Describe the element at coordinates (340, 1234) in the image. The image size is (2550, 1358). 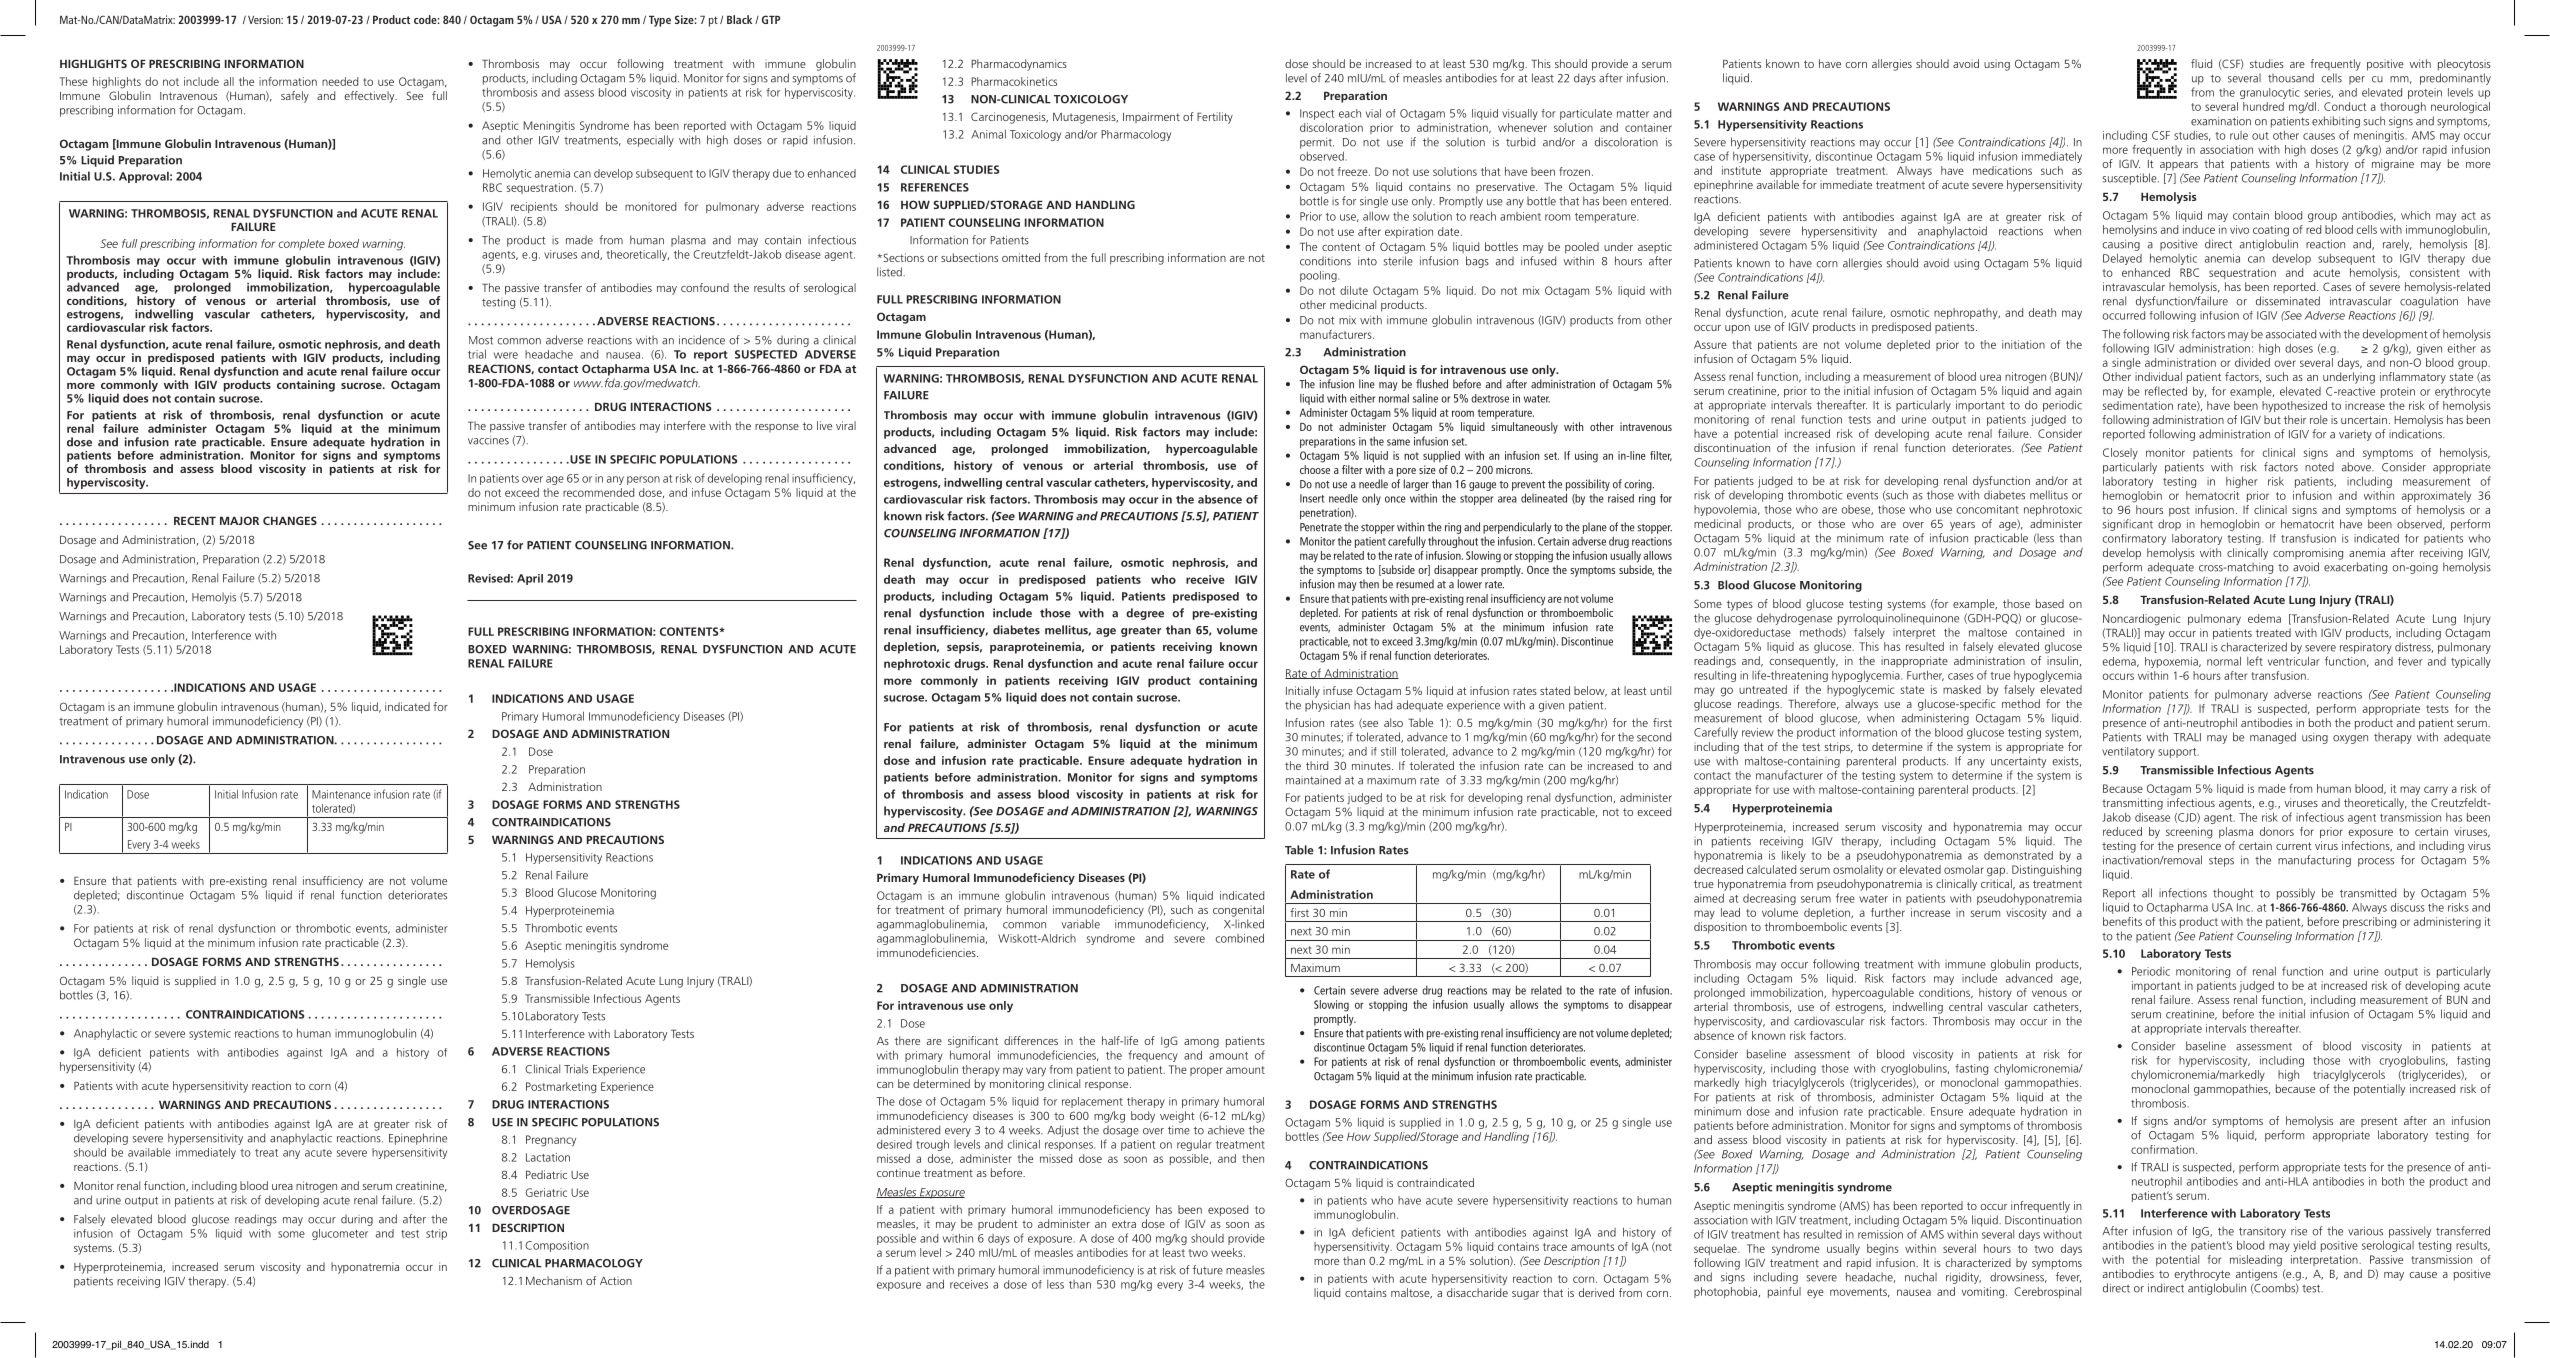
I see `glucometer` at that location.
